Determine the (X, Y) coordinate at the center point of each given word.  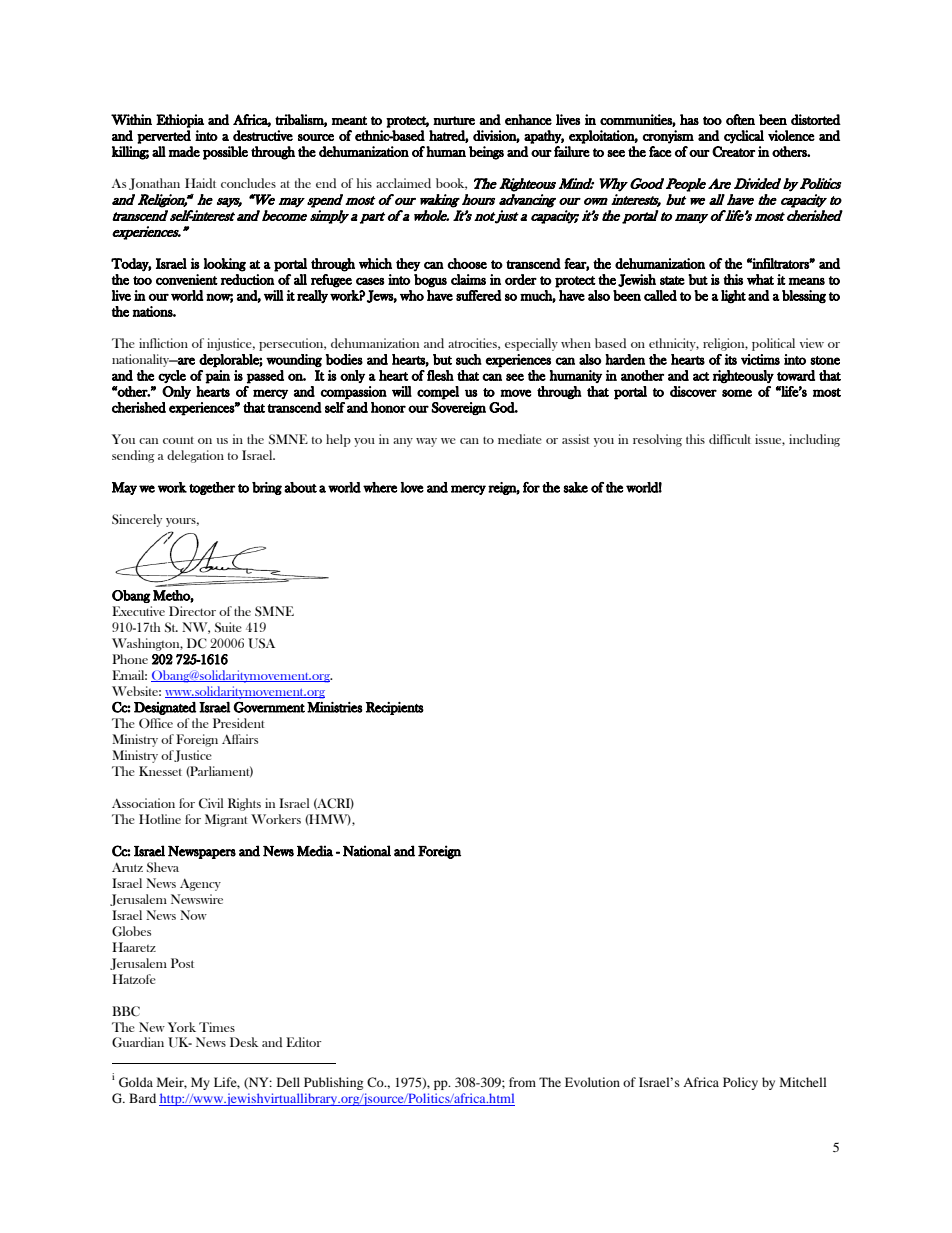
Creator (733, 151)
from (522, 1082)
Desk (244, 1042)
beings (486, 153)
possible (225, 153)
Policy (740, 1083)
